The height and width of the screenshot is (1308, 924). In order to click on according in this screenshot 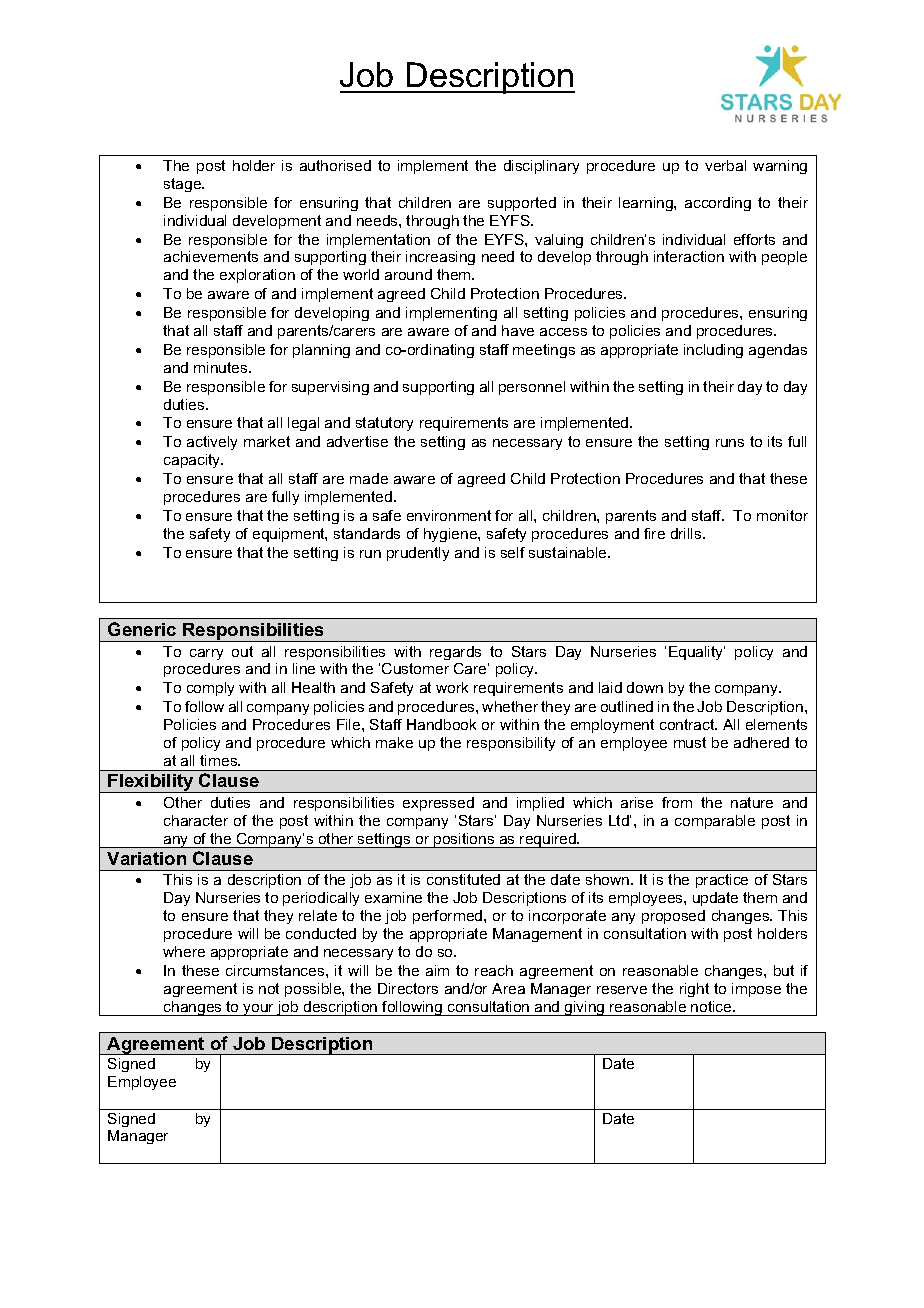, I will do `click(718, 204)`.
